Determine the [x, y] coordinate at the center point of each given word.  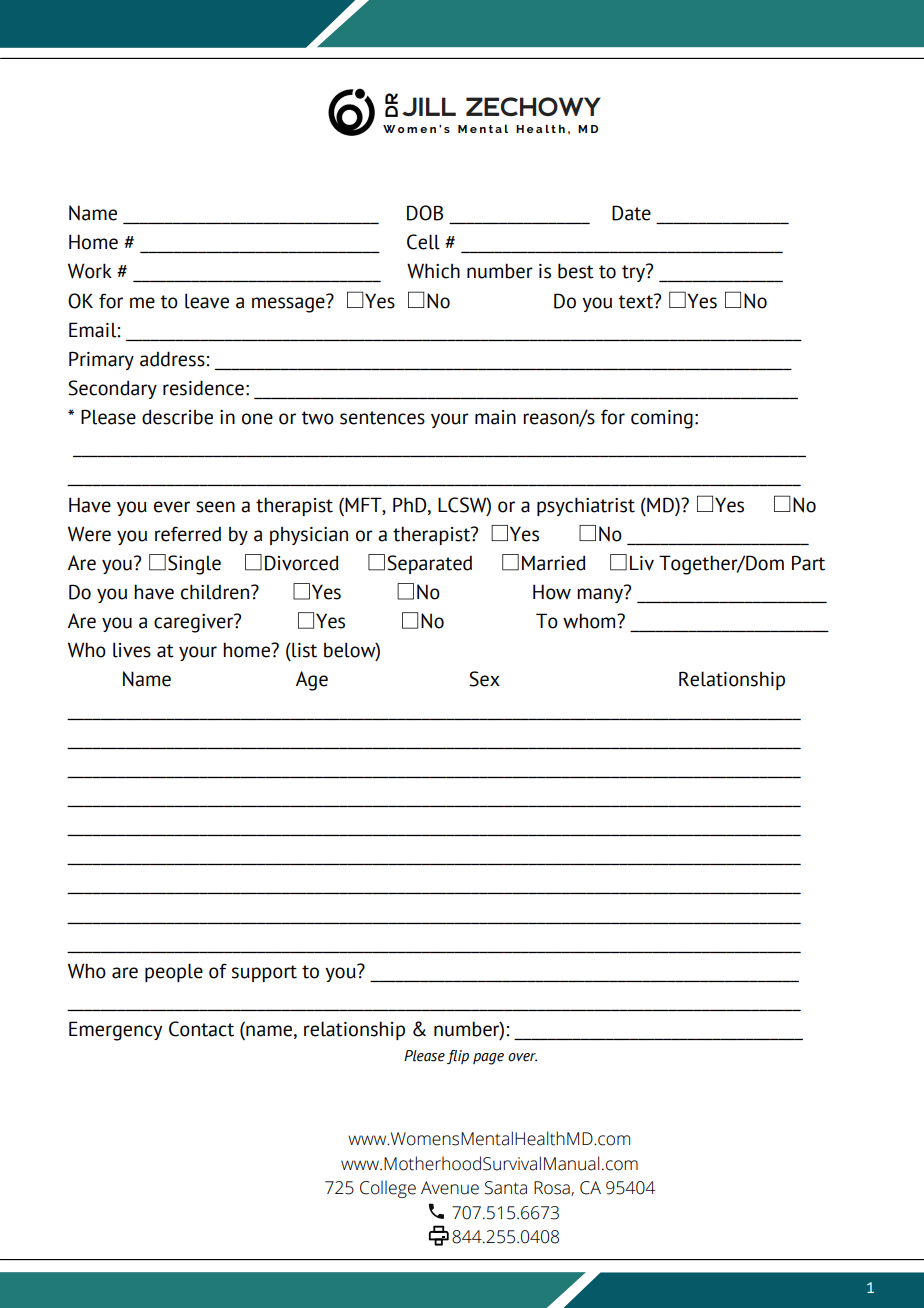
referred [188, 534]
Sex [484, 679]
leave [207, 301]
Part [808, 563]
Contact [201, 1029]
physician [309, 536]
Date [631, 213]
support [264, 973]
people [174, 972]
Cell [423, 242]
